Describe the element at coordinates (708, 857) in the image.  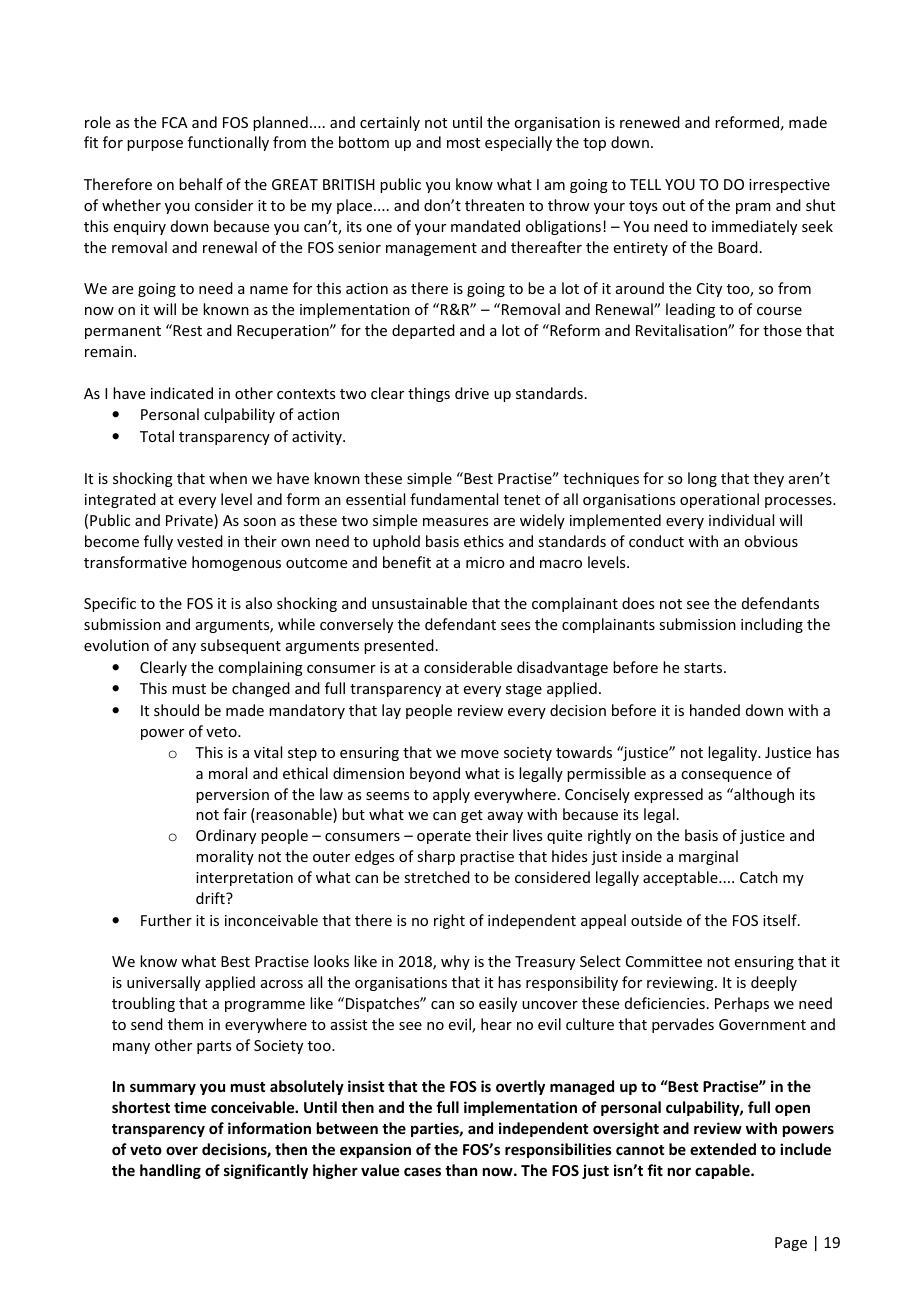
I see `marginal` at that location.
